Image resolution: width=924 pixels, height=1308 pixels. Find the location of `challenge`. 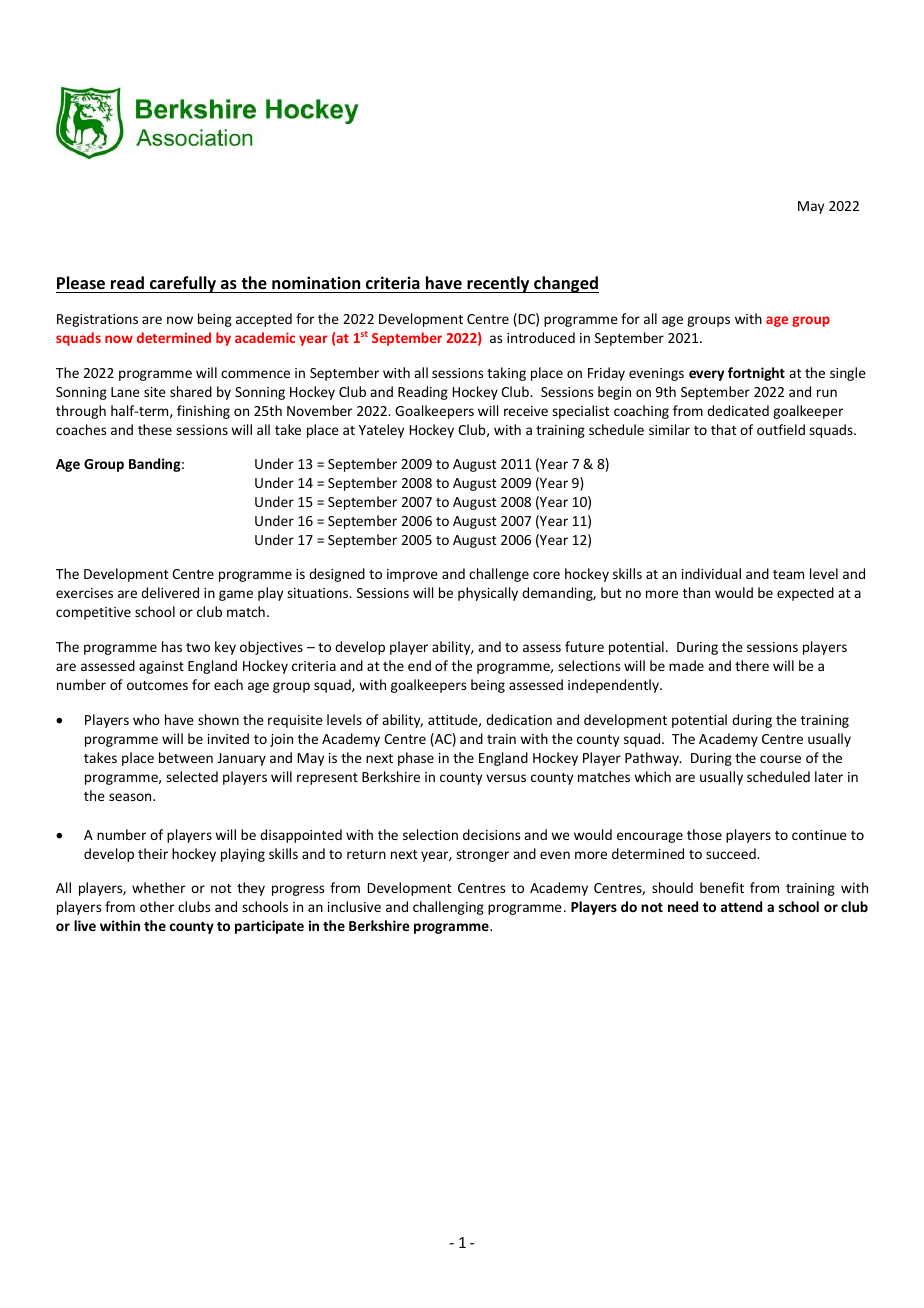

challenge is located at coordinates (499, 575).
